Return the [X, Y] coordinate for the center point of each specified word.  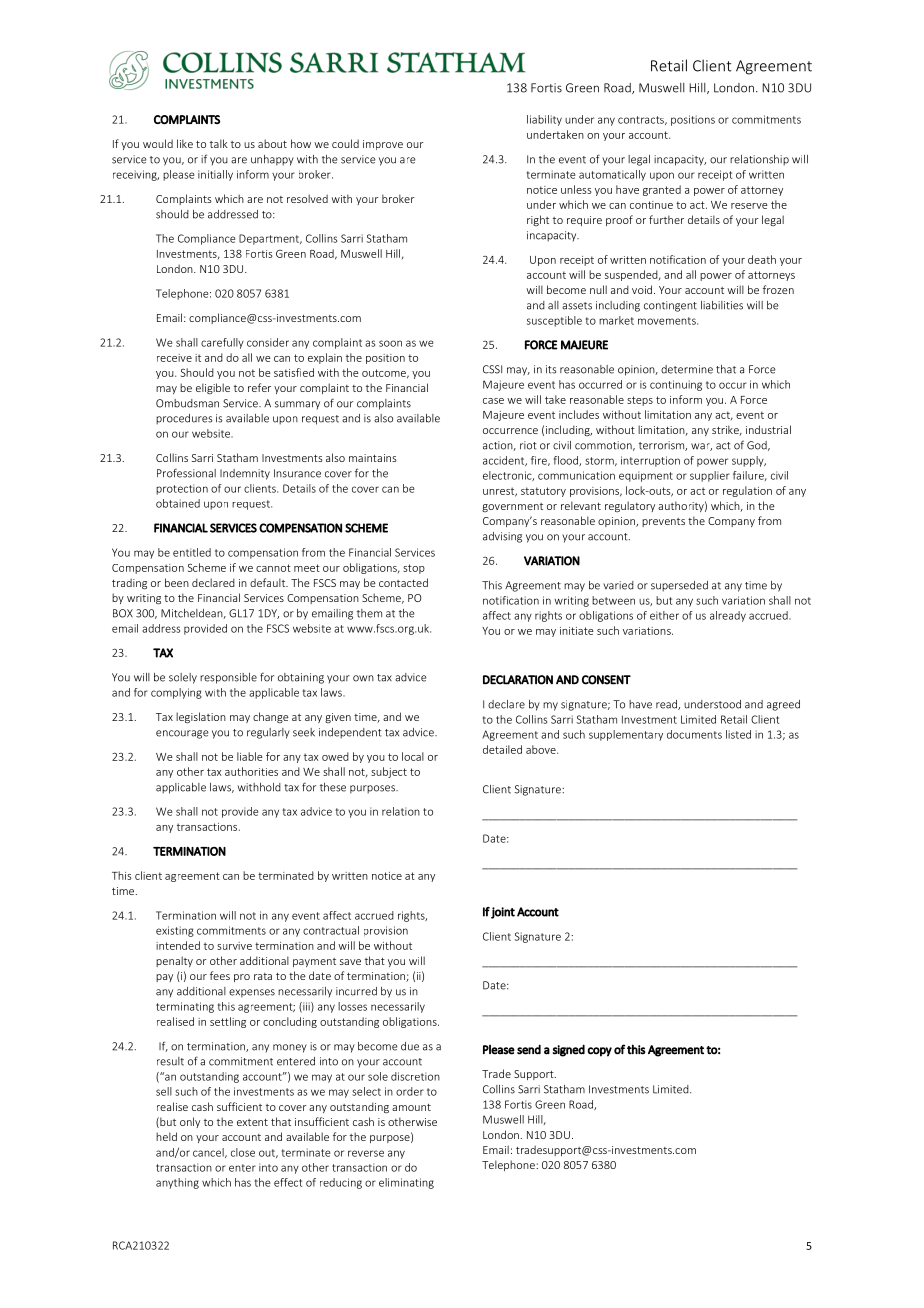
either [664, 615]
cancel [209, 1153]
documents [694, 734]
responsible [228, 678]
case [493, 401]
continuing [676, 385]
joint [503, 913]
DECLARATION [518, 680]
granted [662, 190]
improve [383, 145]
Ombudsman [187, 403]
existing [175, 931]
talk [219, 143]
